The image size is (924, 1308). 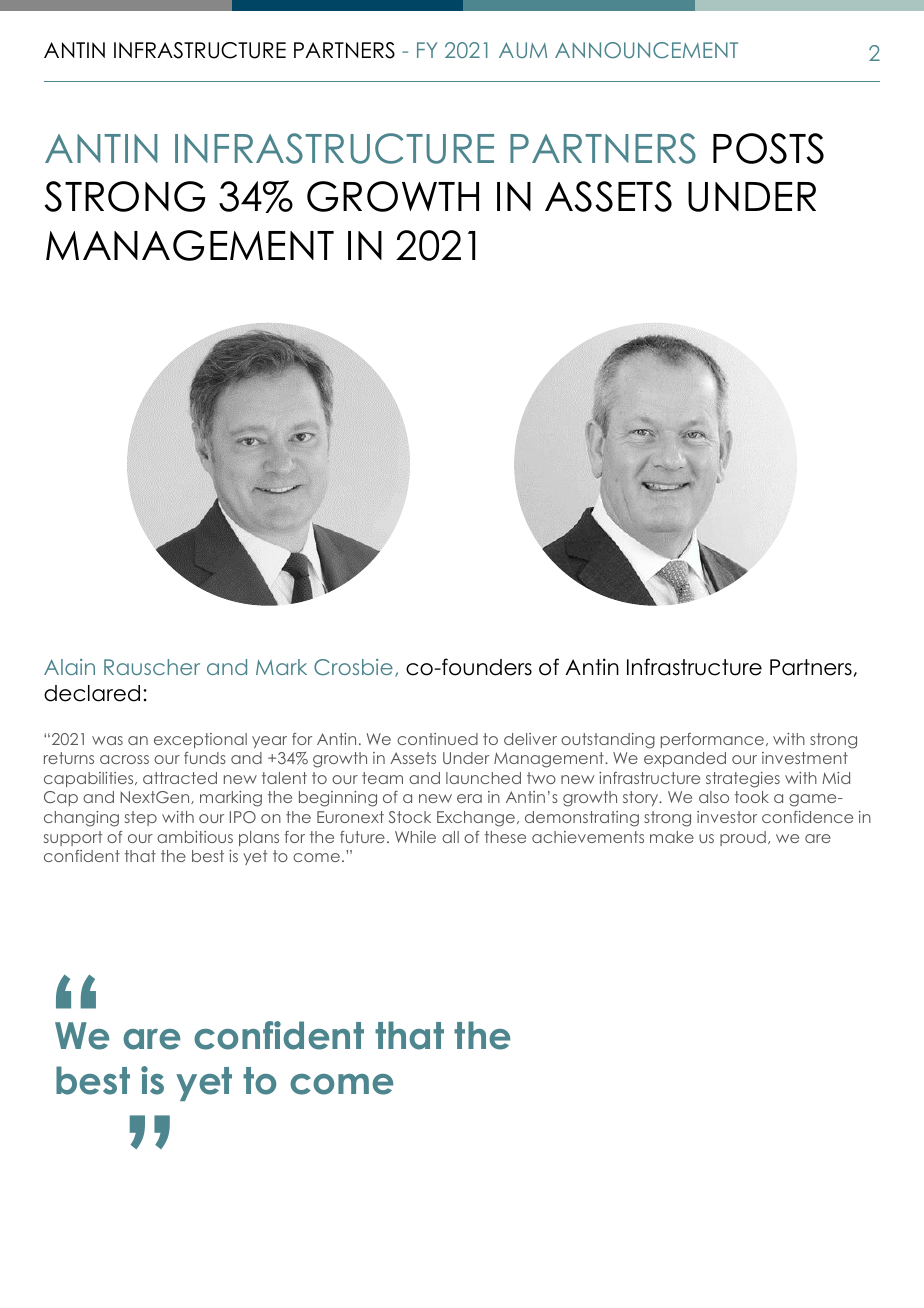 I want to click on outstanding, so click(x=608, y=741).
